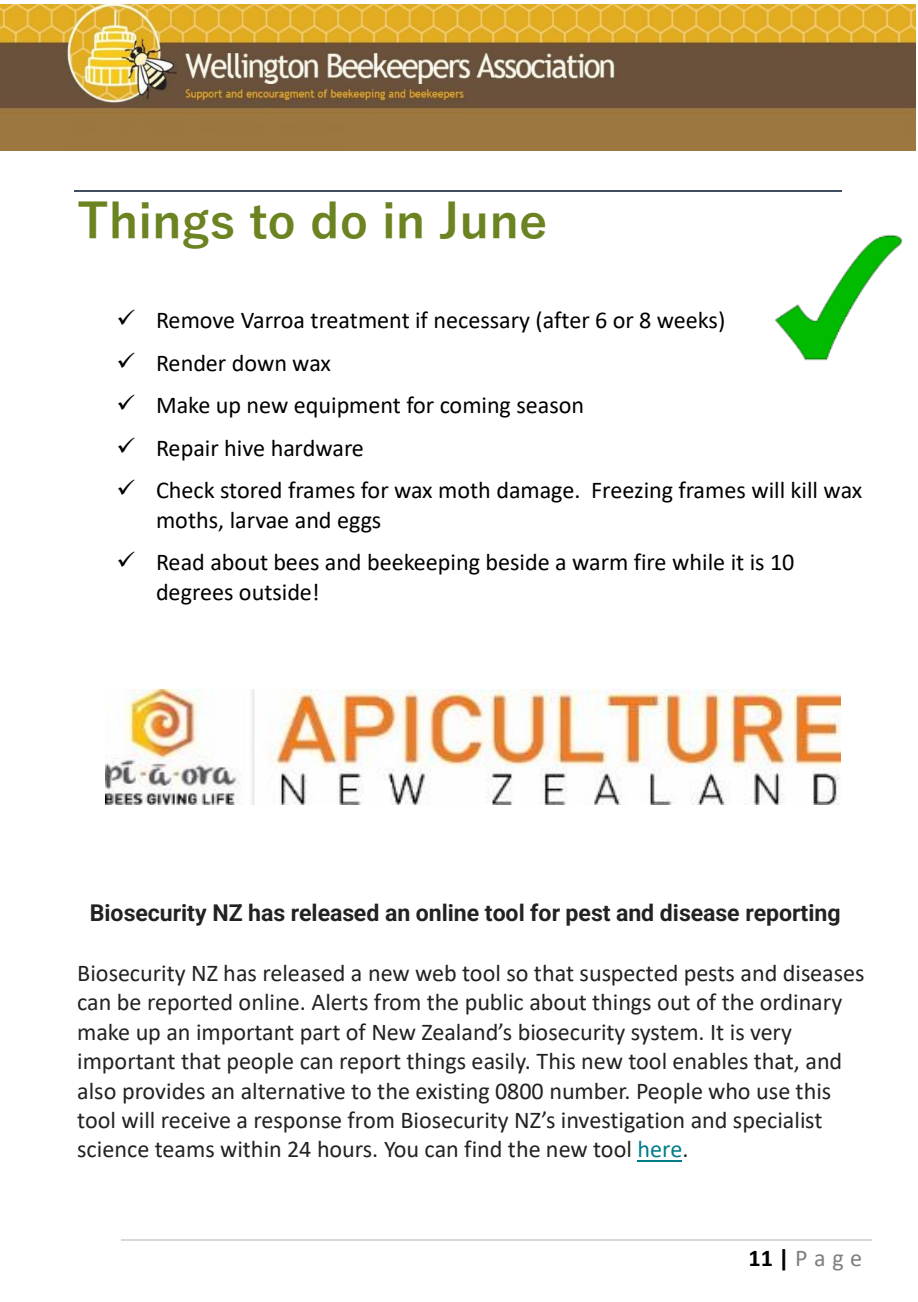 The image size is (918, 1302). Describe the element at coordinates (196, 321) in the screenshot. I see `Remove` at that location.
